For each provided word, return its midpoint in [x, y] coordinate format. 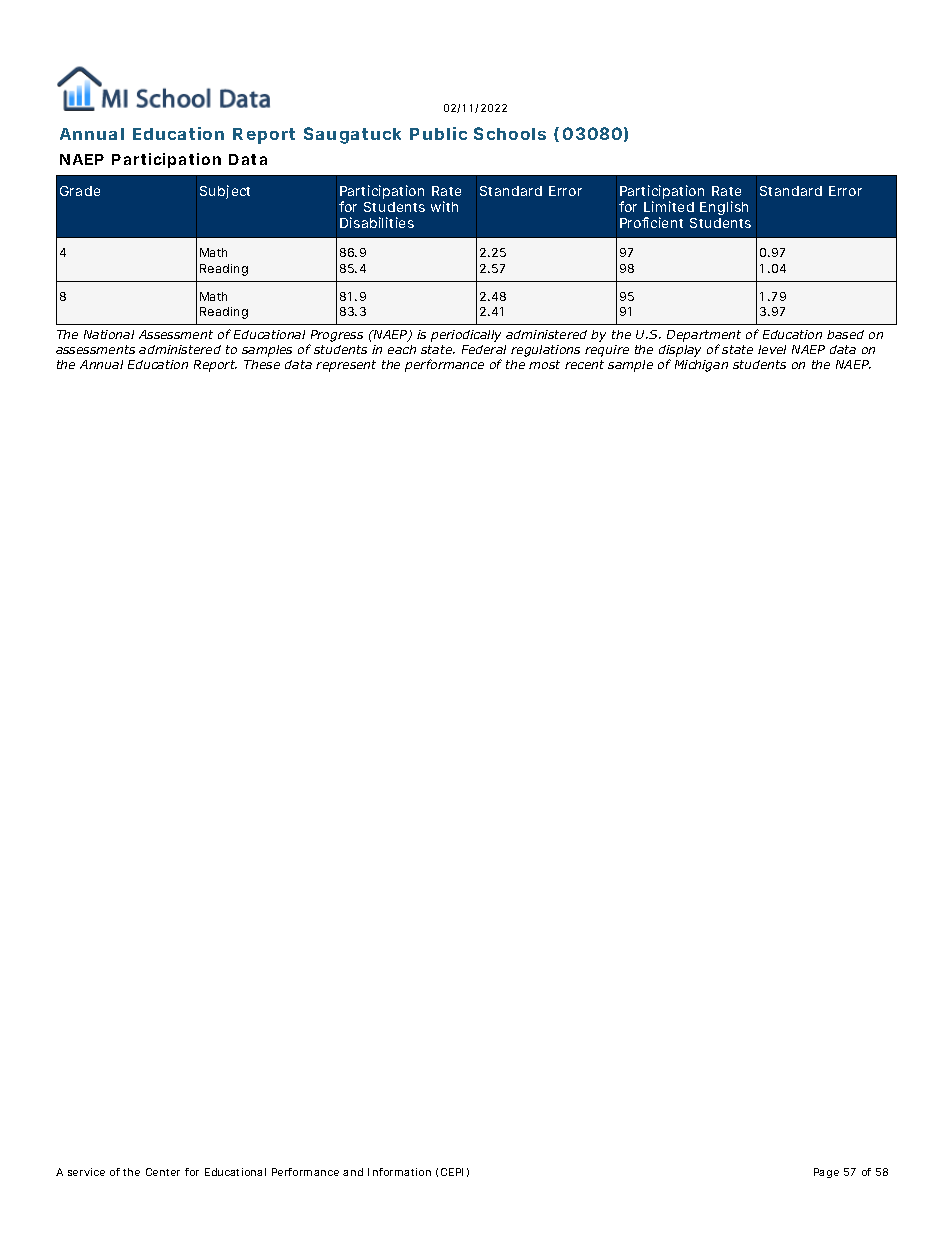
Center [163, 1172]
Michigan [701, 366]
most [544, 364]
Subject [225, 192]
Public [438, 133]
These [262, 364]
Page [826, 1173]
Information [399, 1172]
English [724, 208]
